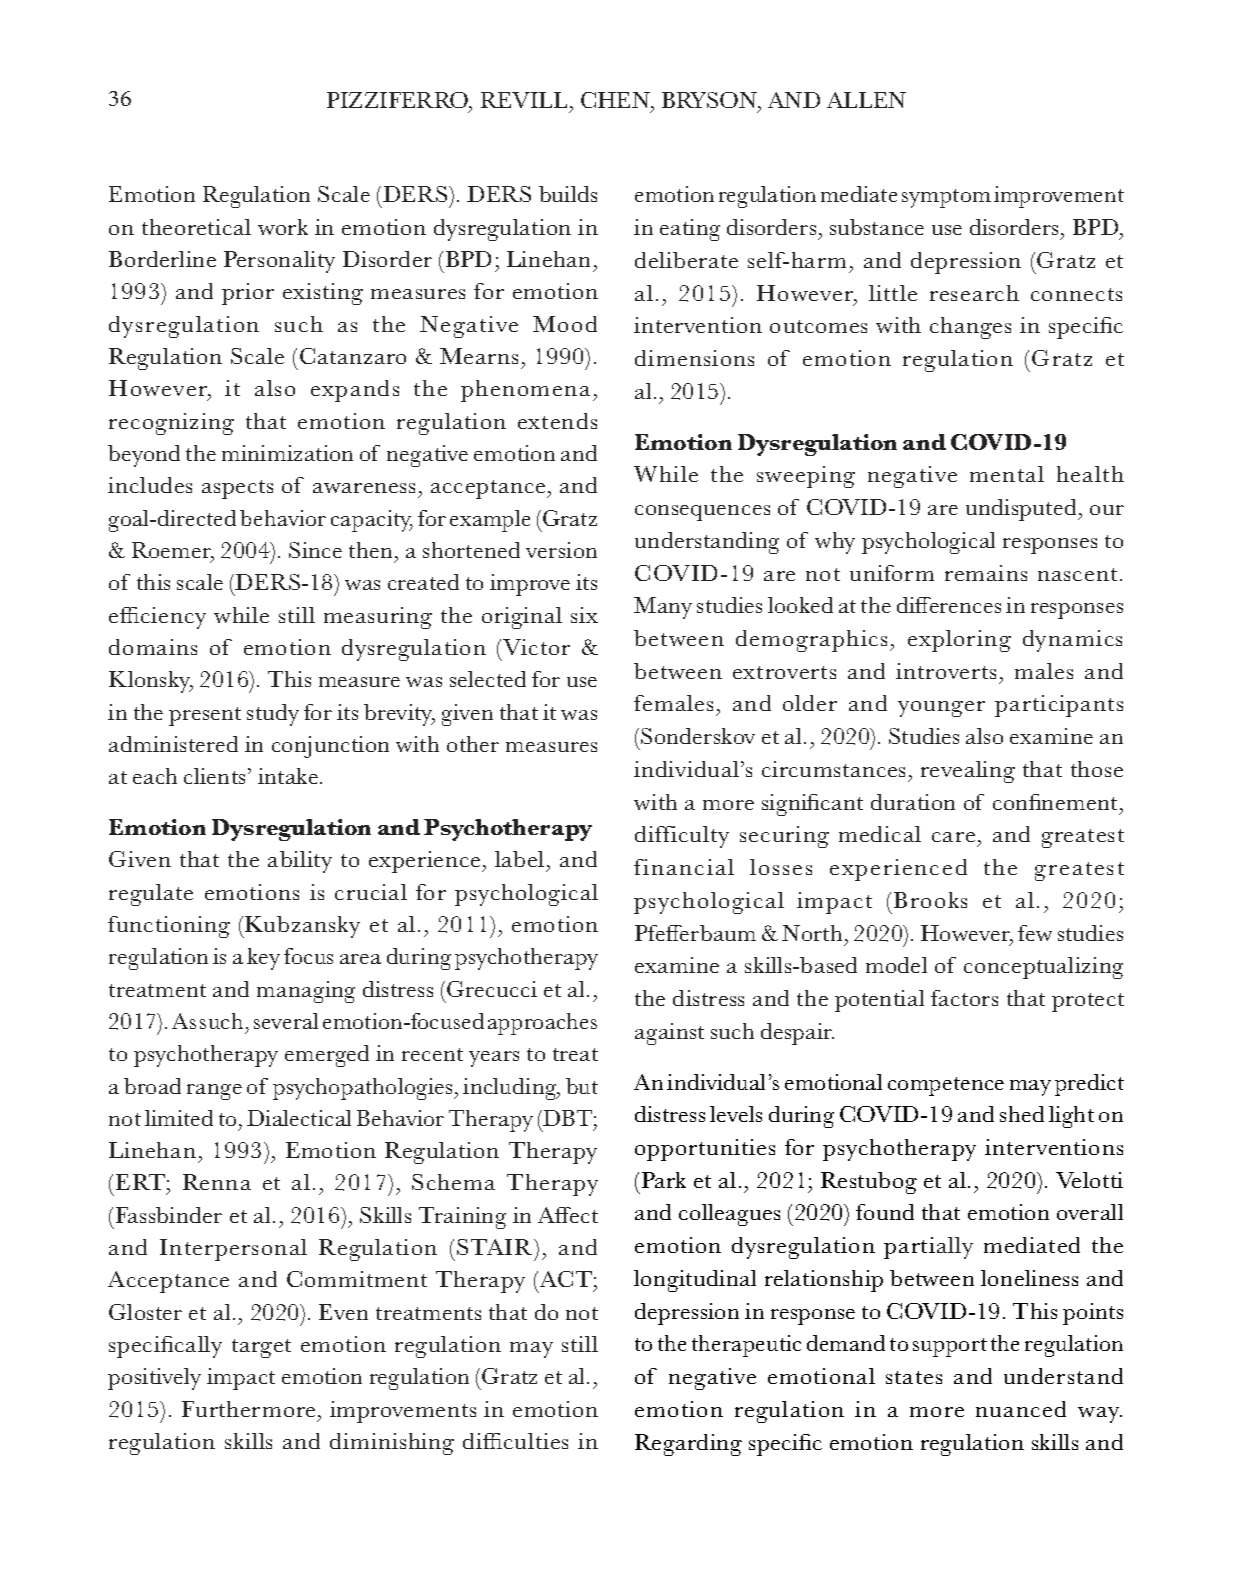 This screenshot has height=1595, width=1233. What do you see at coordinates (289, 776) in the screenshot?
I see `intake` at bounding box center [289, 776].
